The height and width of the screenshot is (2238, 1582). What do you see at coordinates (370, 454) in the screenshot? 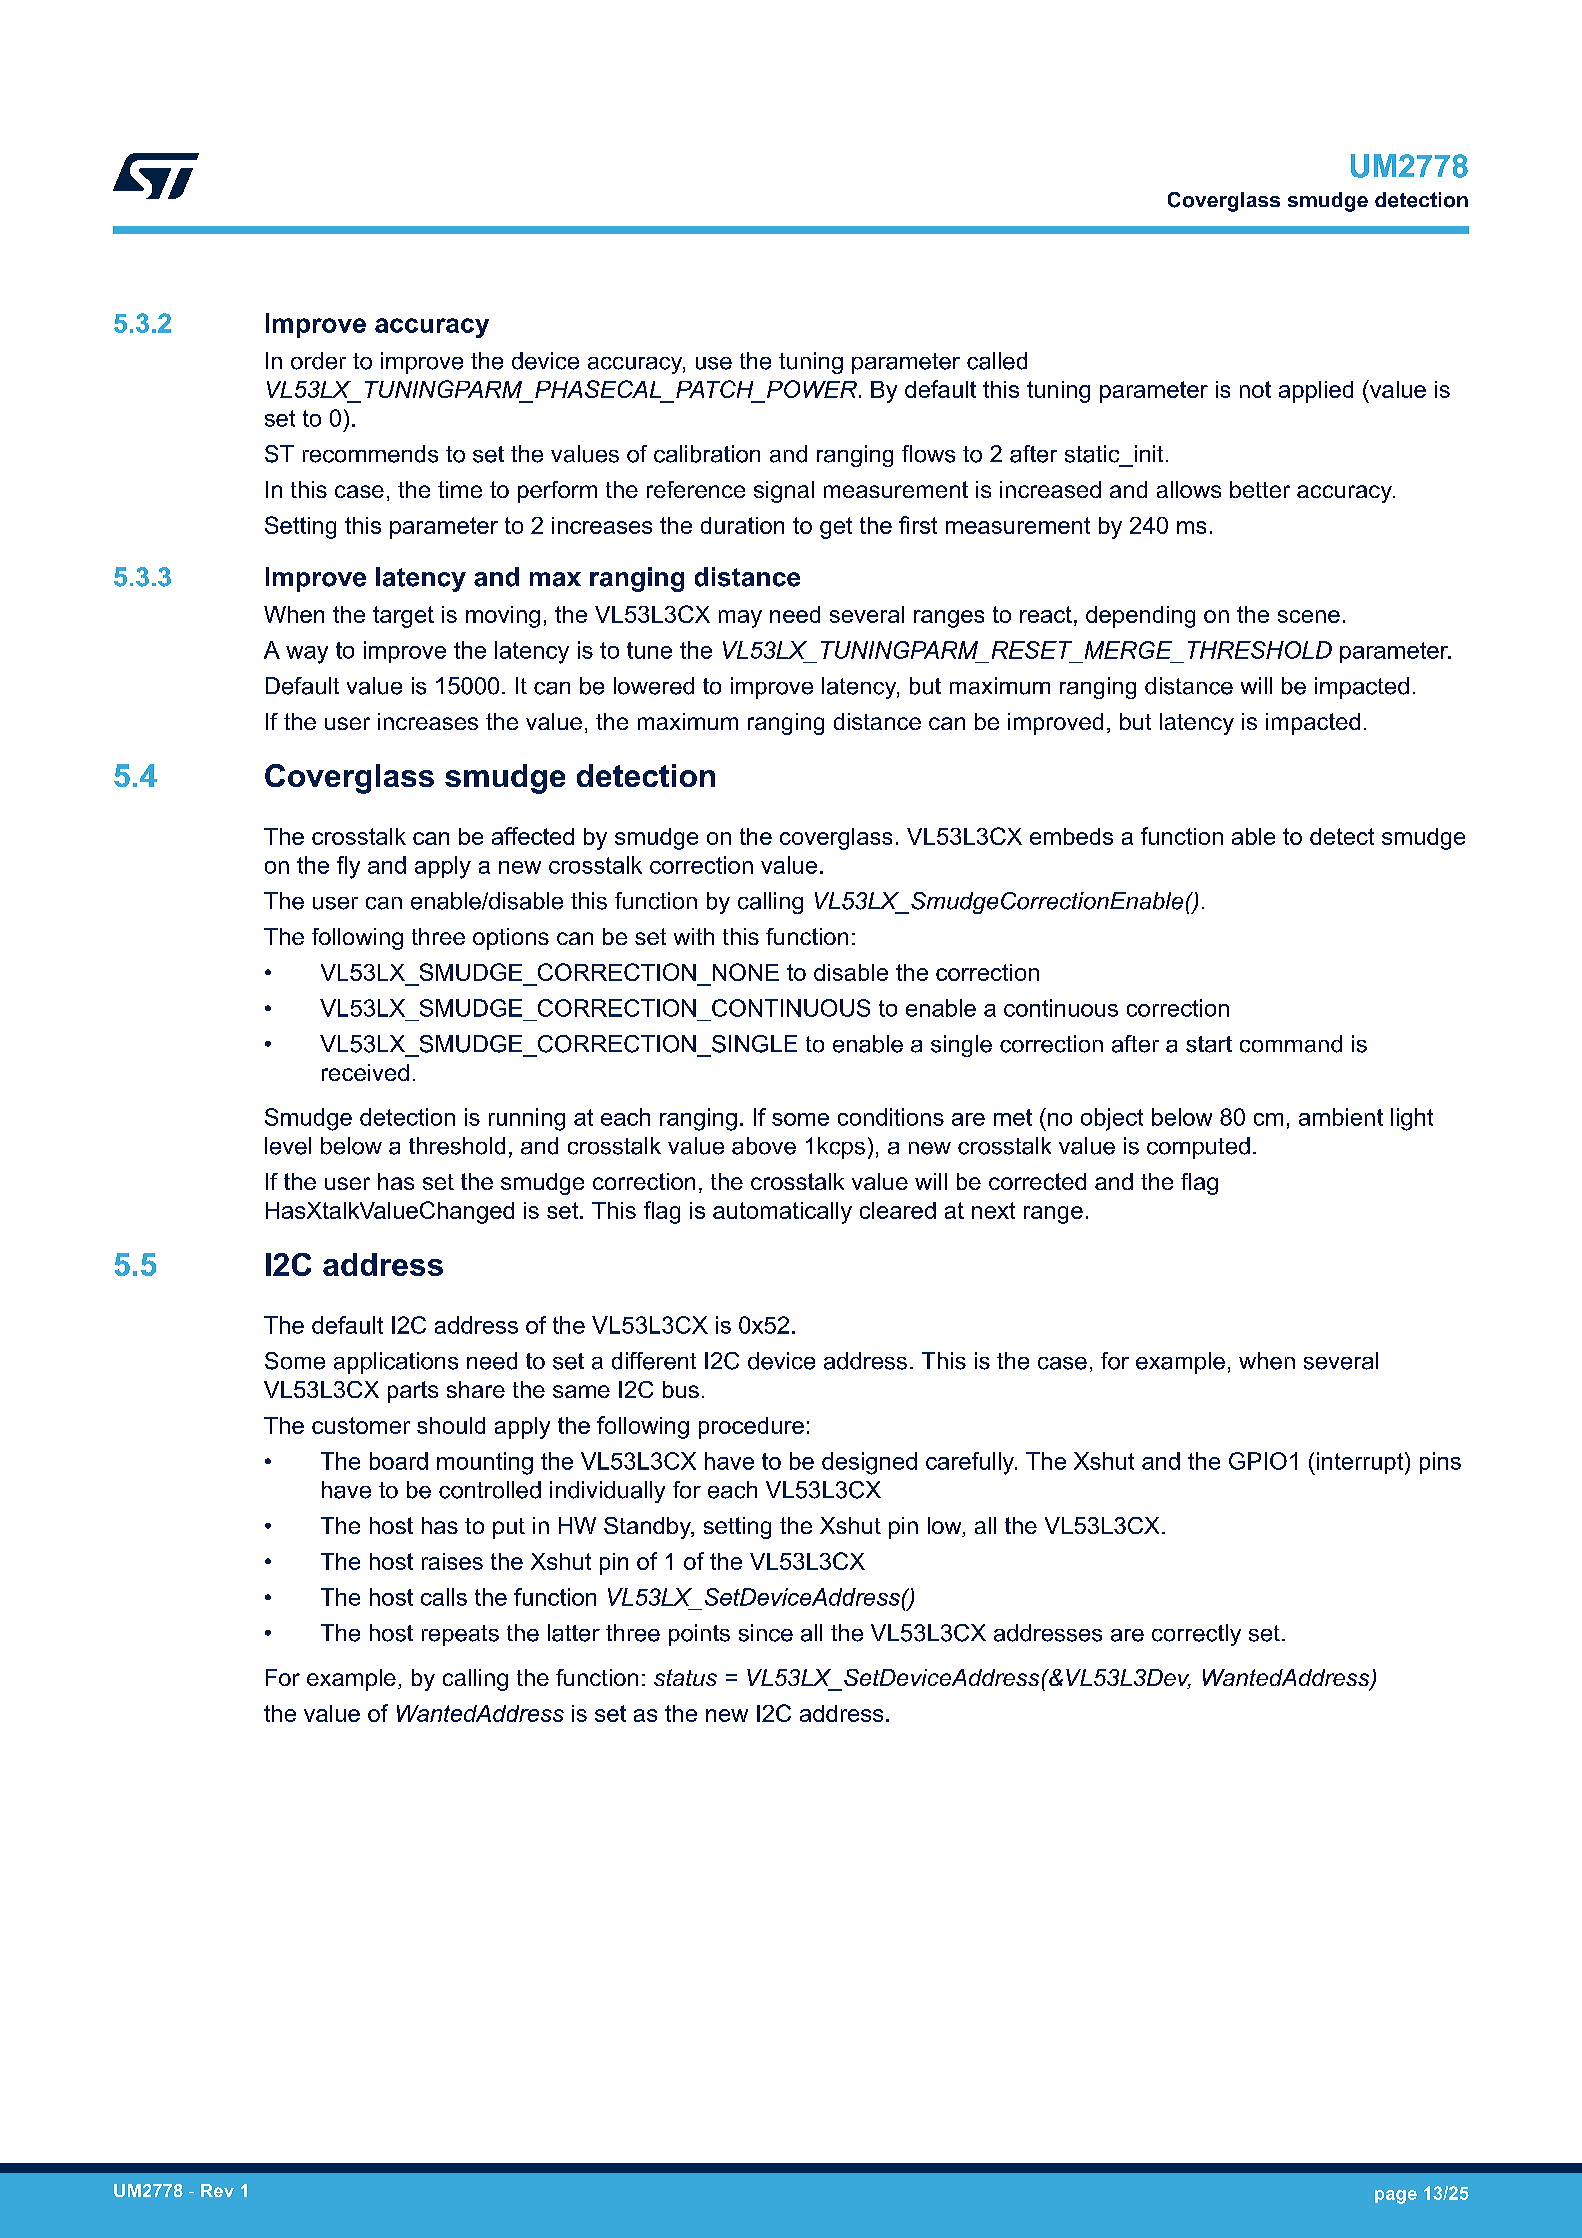
I see `recommends` at bounding box center [370, 454].
